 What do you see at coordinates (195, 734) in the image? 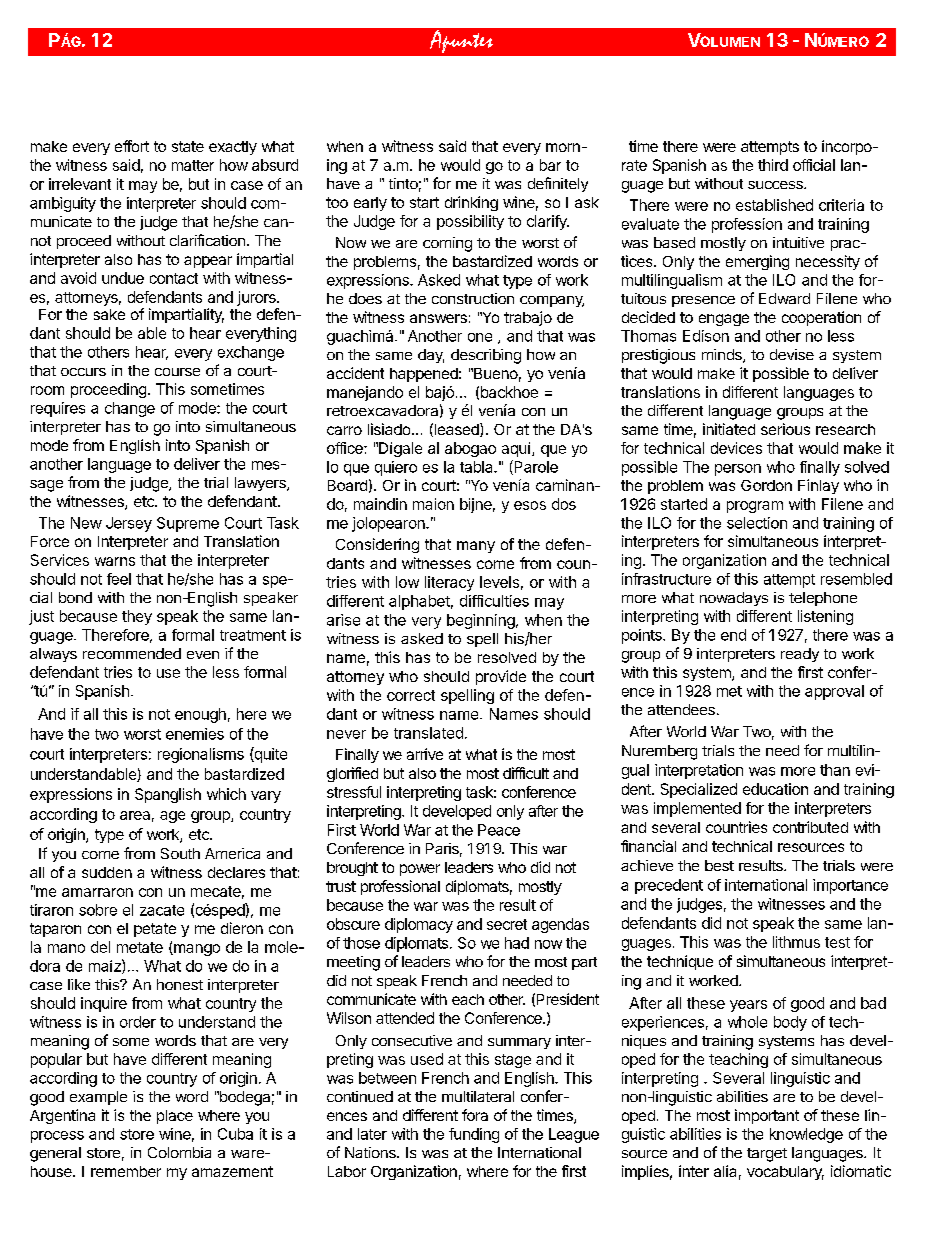
I see `enemies` at bounding box center [195, 734].
